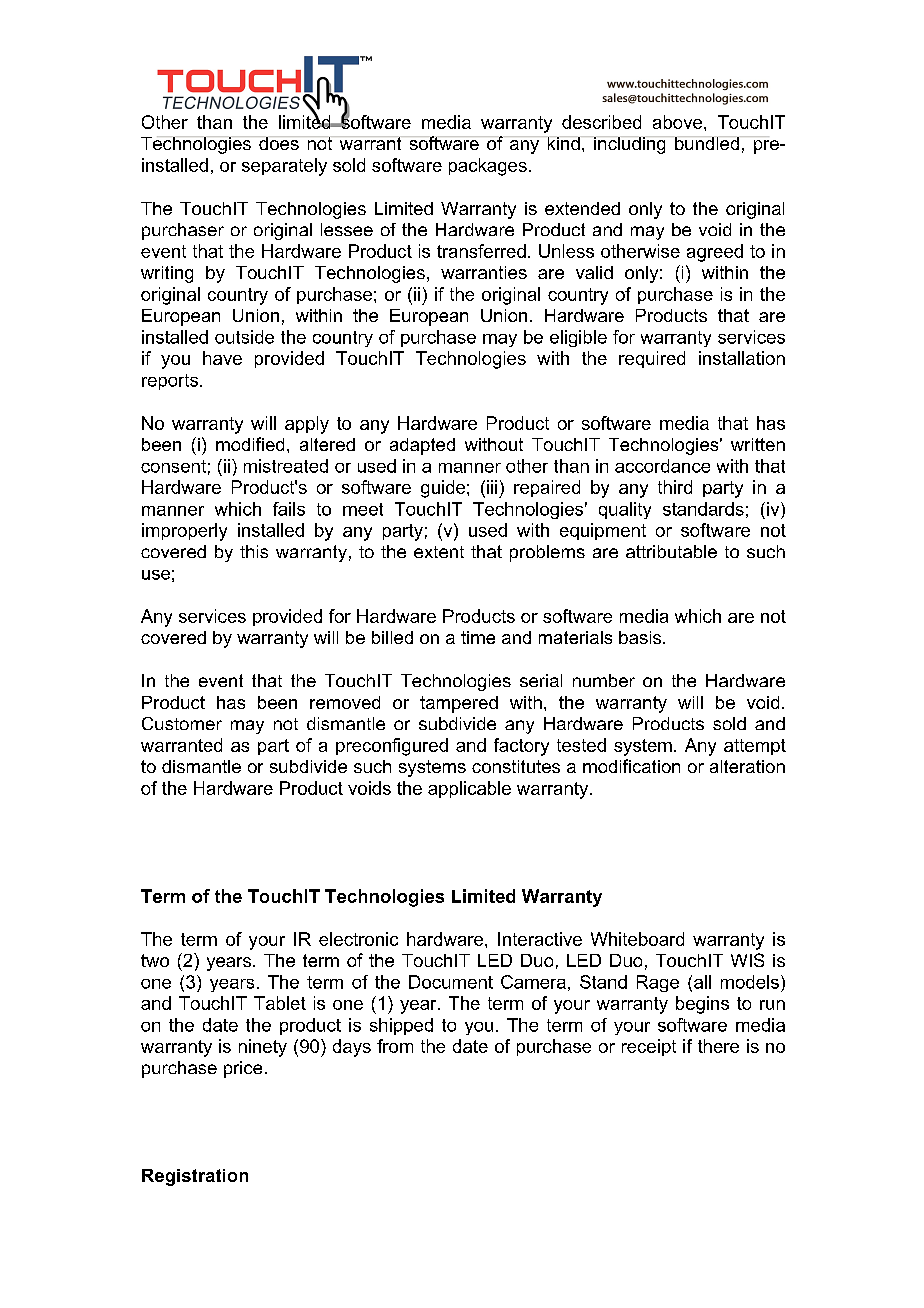 The image size is (924, 1308). I want to click on basis, so click(641, 637).
